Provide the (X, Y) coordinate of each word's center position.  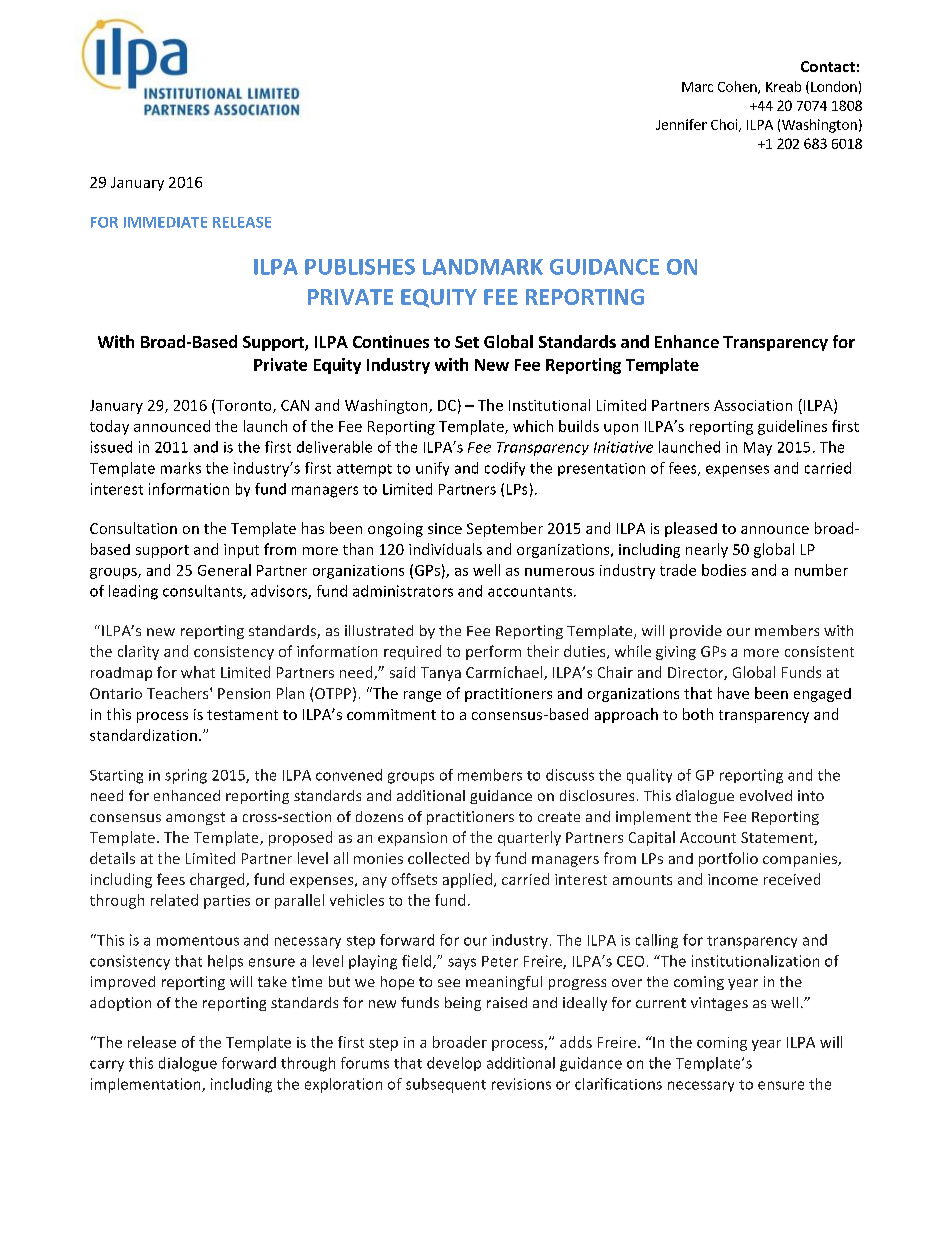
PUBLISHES (360, 267)
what (198, 672)
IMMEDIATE (165, 222)
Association (753, 405)
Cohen (738, 87)
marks (181, 468)
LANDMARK (483, 267)
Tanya (441, 674)
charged (218, 880)
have (733, 693)
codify (505, 469)
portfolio (728, 859)
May (758, 449)
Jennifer (681, 124)
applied (467, 880)
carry (107, 1066)
